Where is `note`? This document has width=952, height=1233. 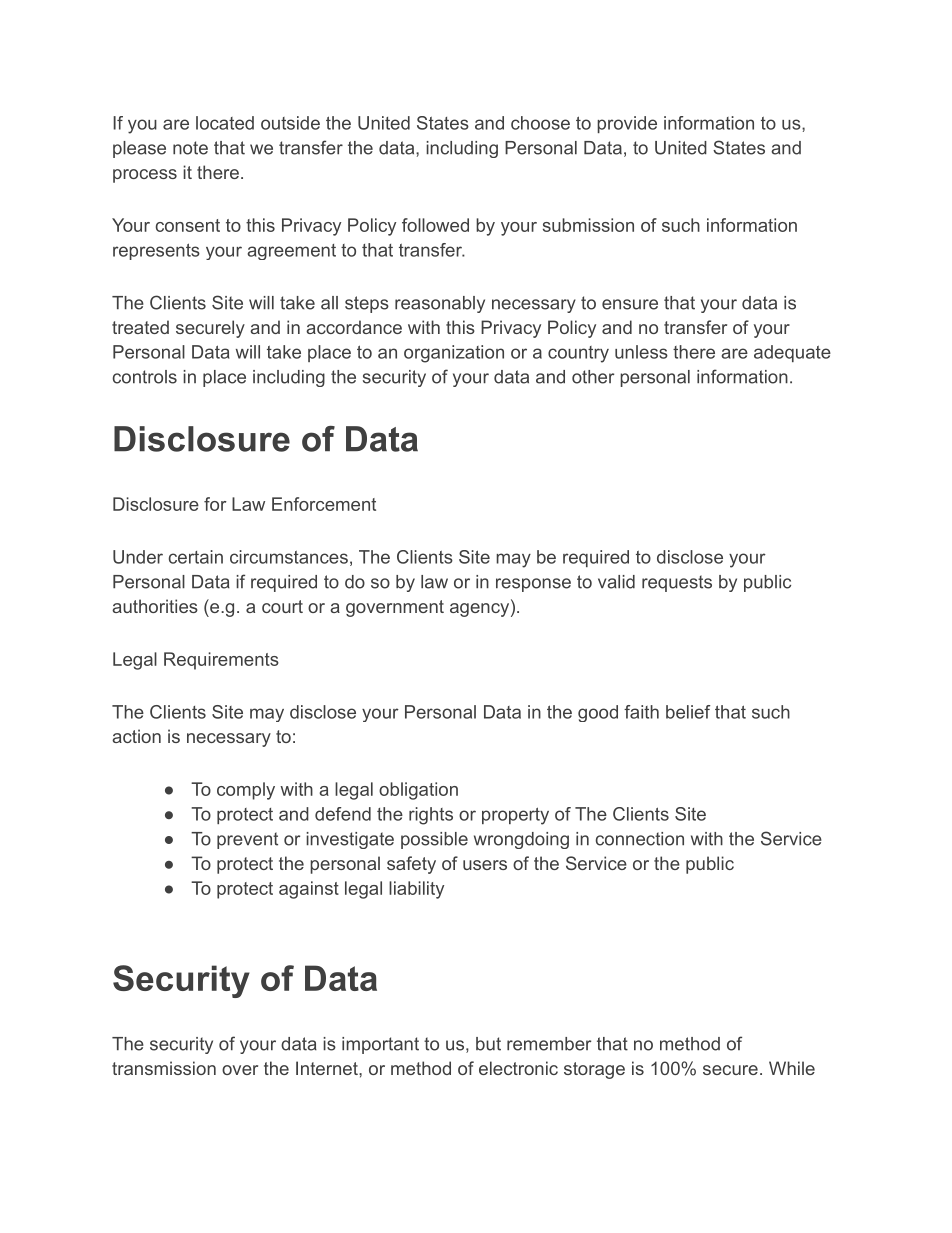 note is located at coordinates (190, 148).
